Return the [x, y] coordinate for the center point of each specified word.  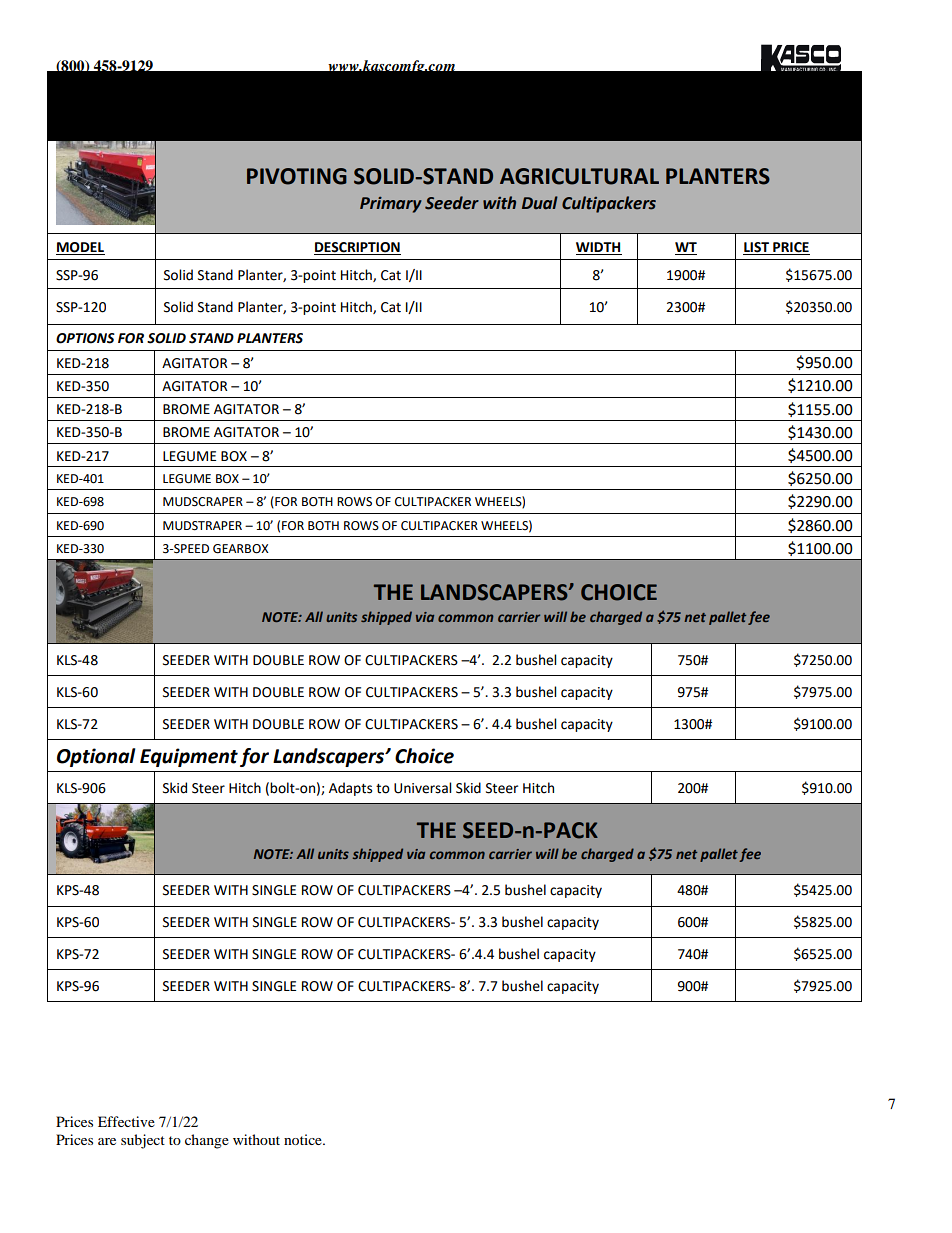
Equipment [189, 757]
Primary [391, 205]
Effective [126, 1121]
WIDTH [598, 247]
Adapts [350, 789]
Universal [422, 788]
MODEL [80, 247]
